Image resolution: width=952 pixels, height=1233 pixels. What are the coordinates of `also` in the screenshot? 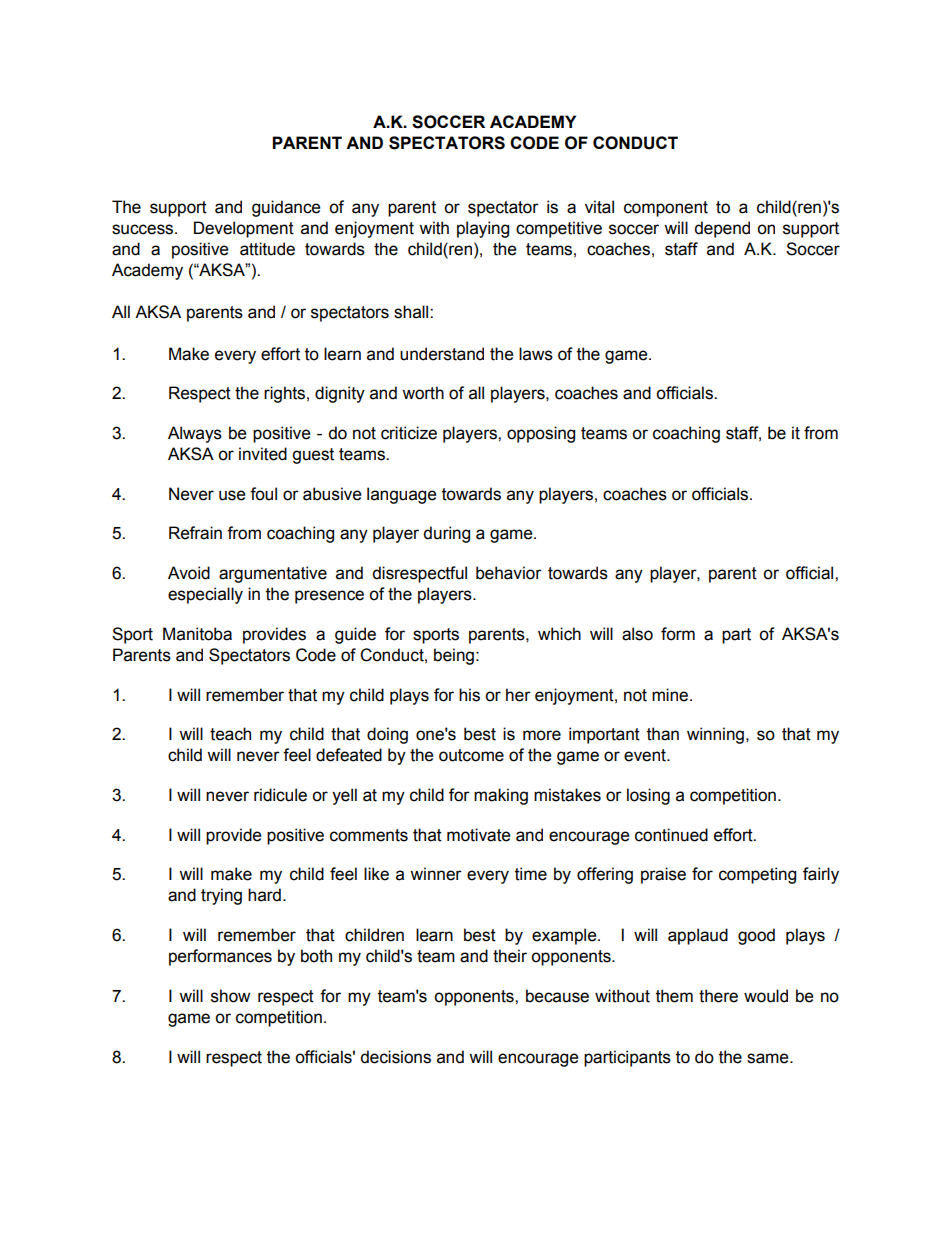 It's located at (637, 634).
